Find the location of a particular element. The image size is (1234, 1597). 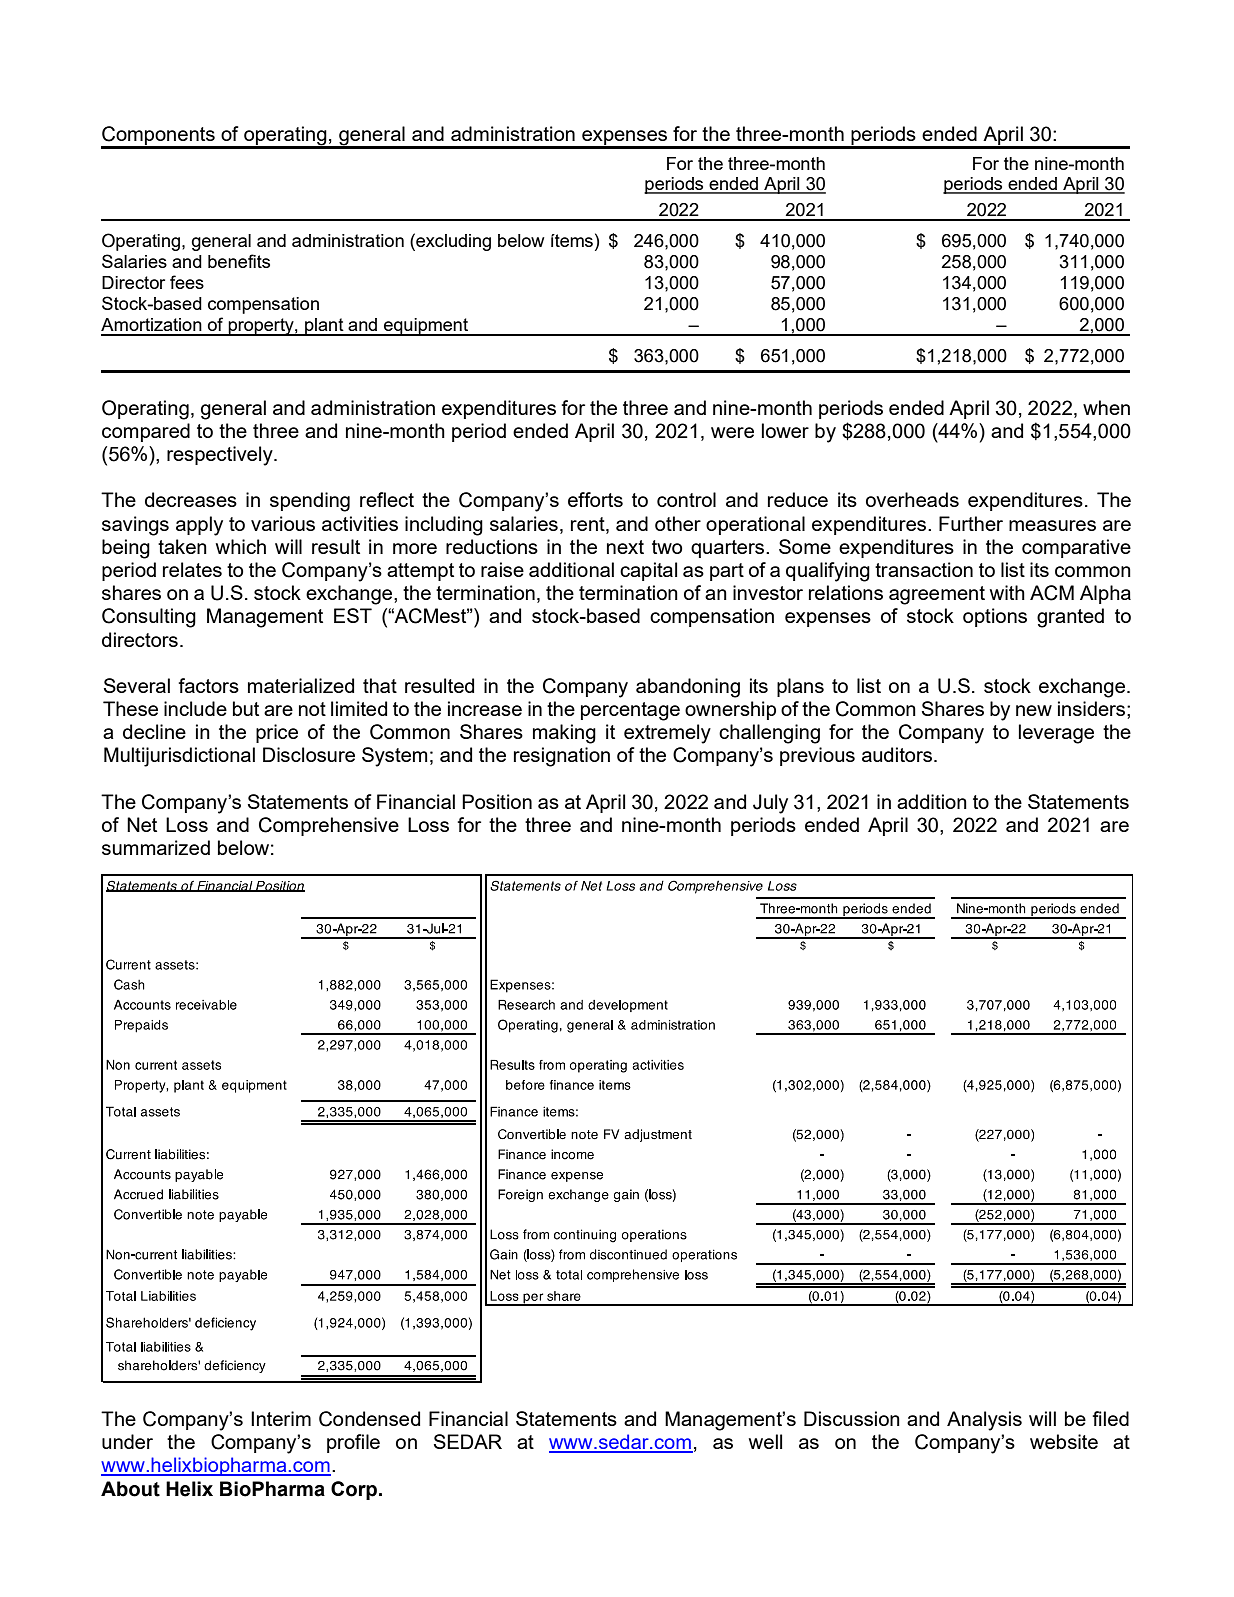

well is located at coordinates (765, 1441).
